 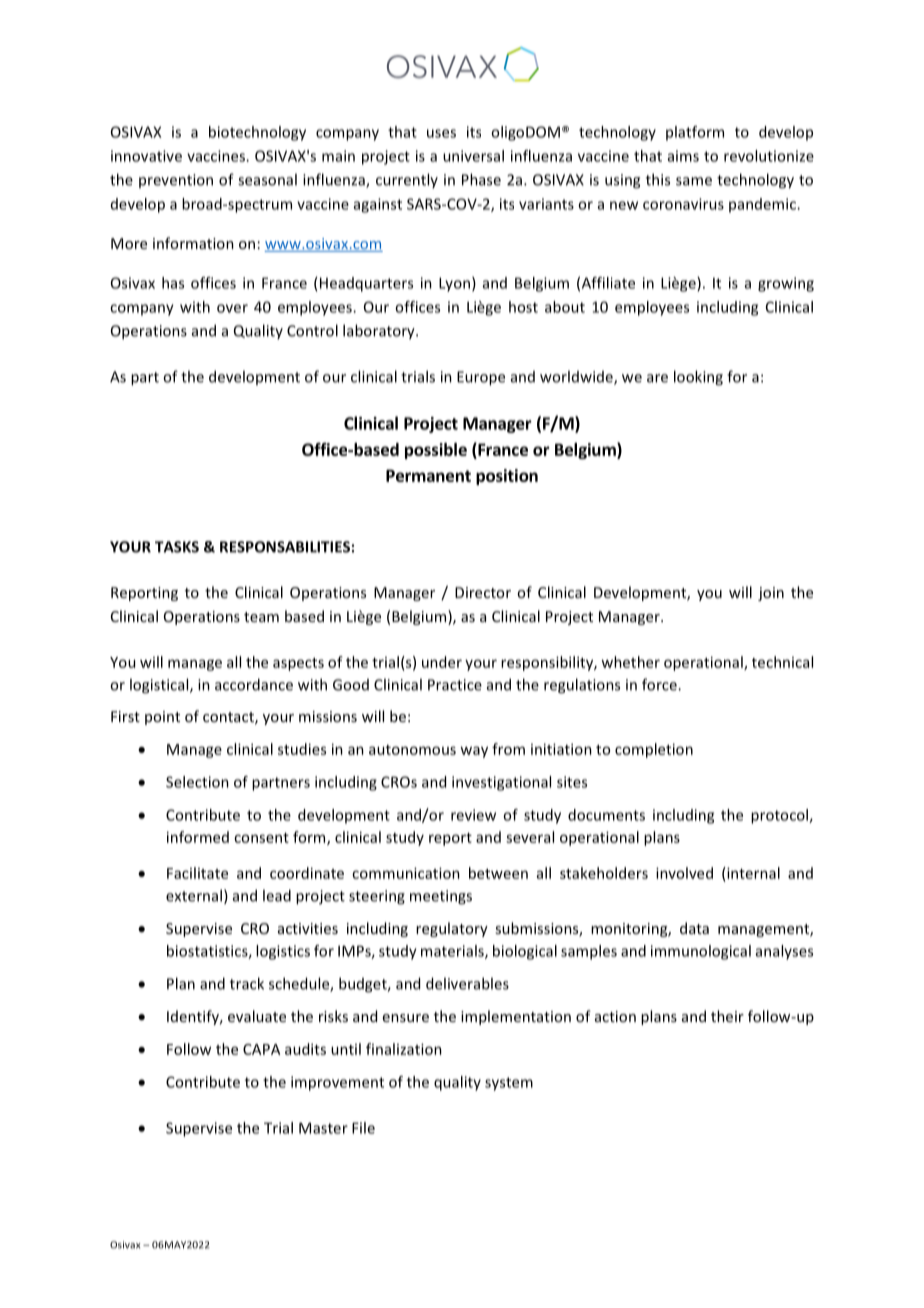 I want to click on system, so click(x=509, y=1084).
